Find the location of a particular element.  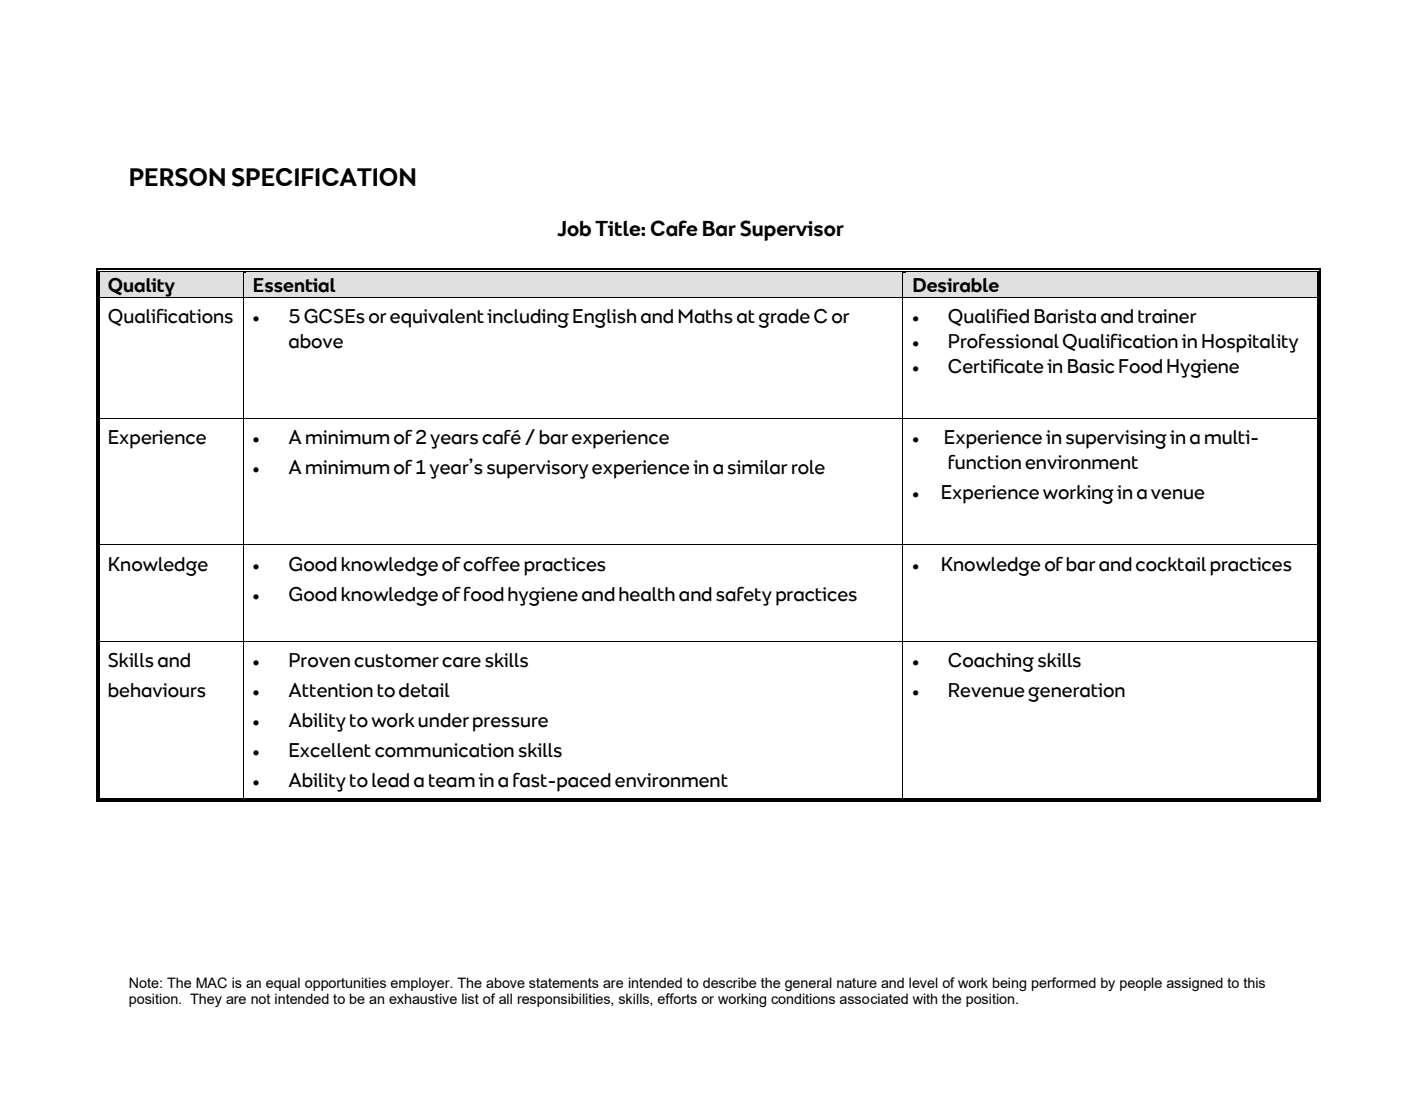

equal is located at coordinates (283, 984).
